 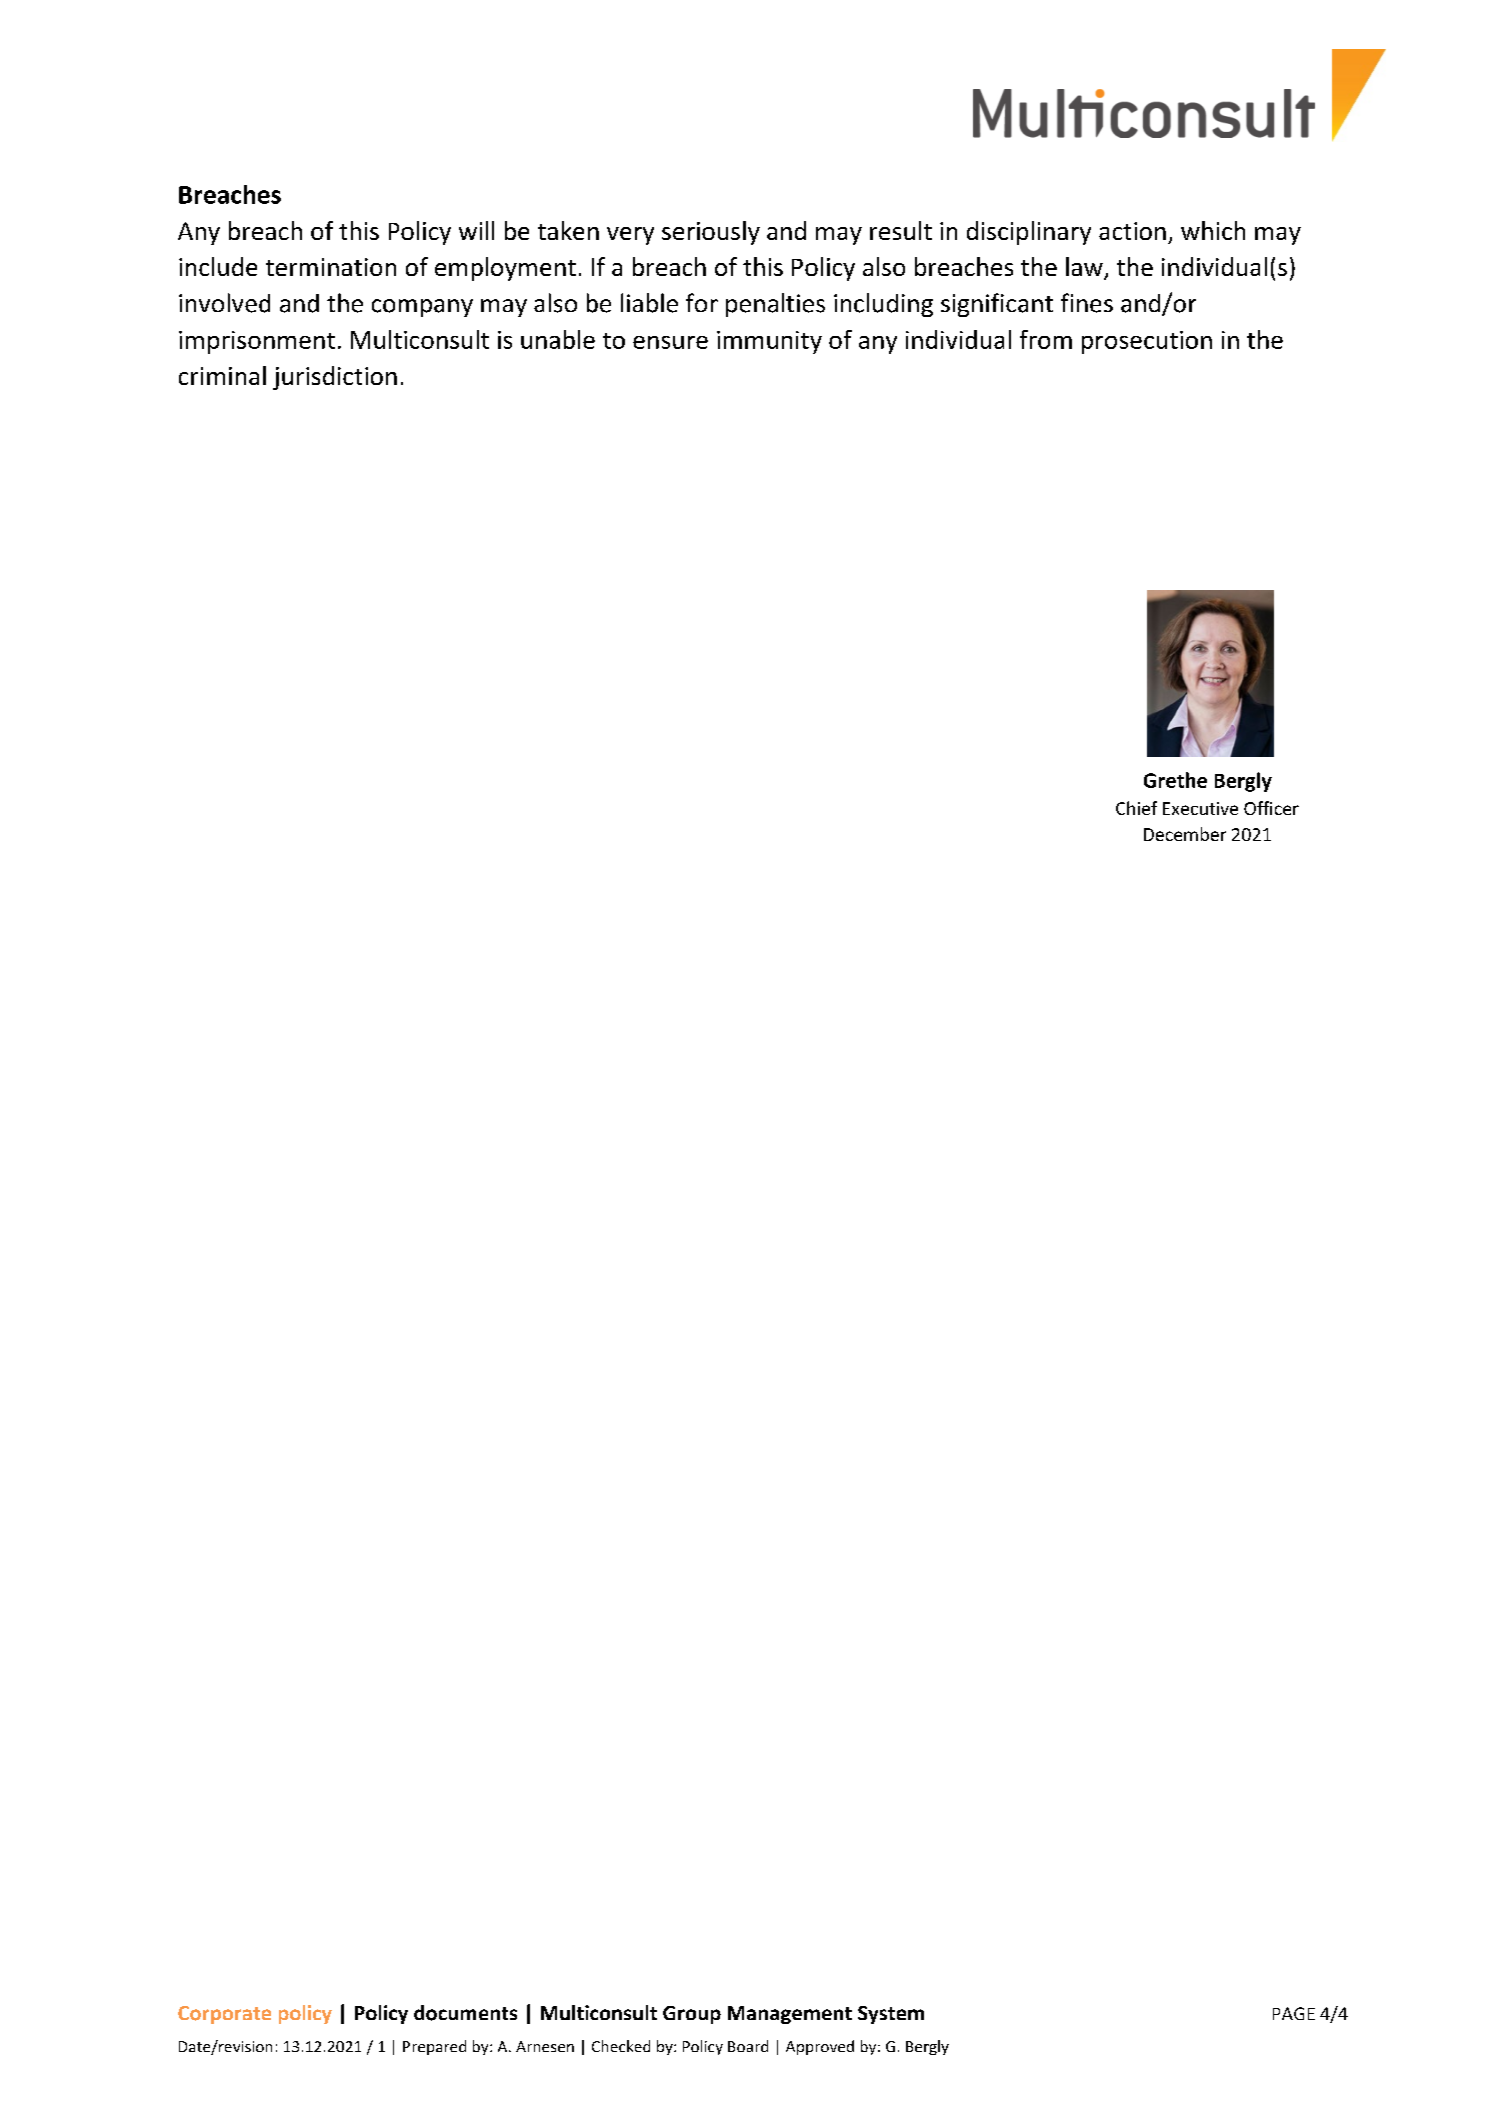 What do you see at coordinates (1147, 342) in the document?
I see `prosecution` at bounding box center [1147, 342].
